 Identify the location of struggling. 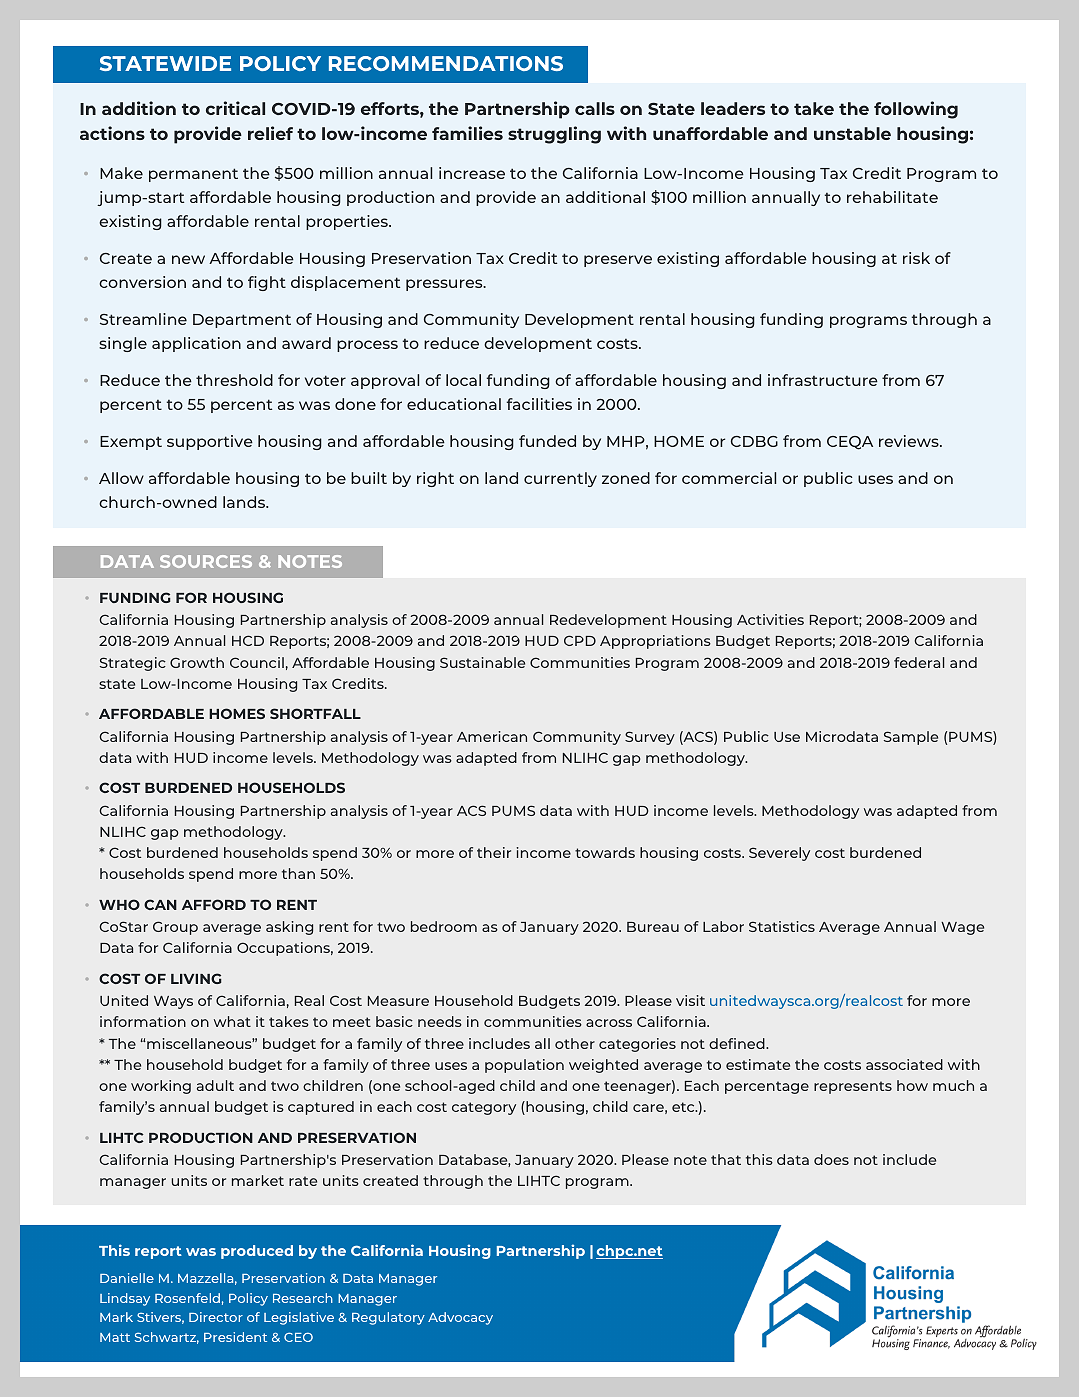
(554, 135).
